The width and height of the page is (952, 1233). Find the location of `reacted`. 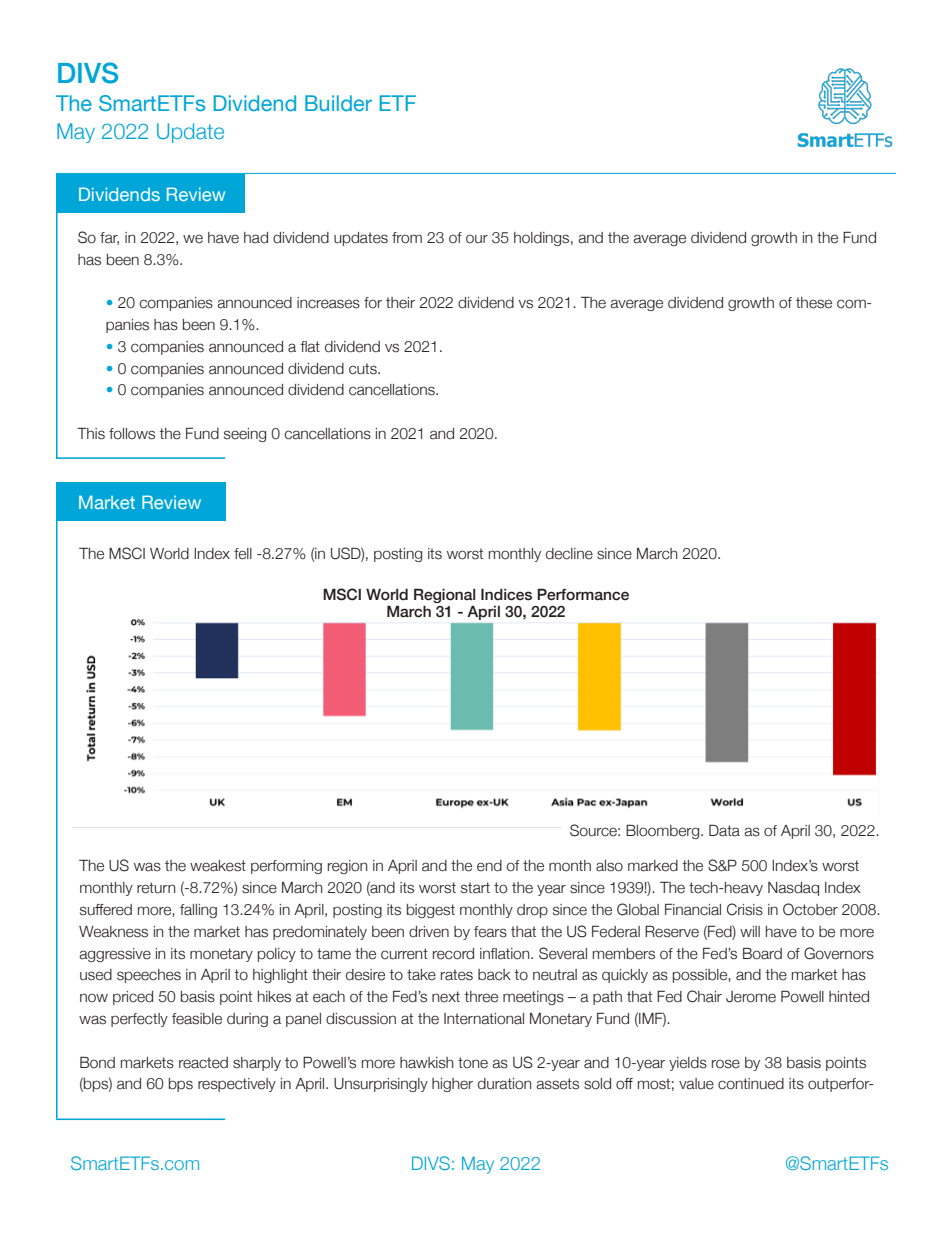

reacted is located at coordinates (203, 1063).
